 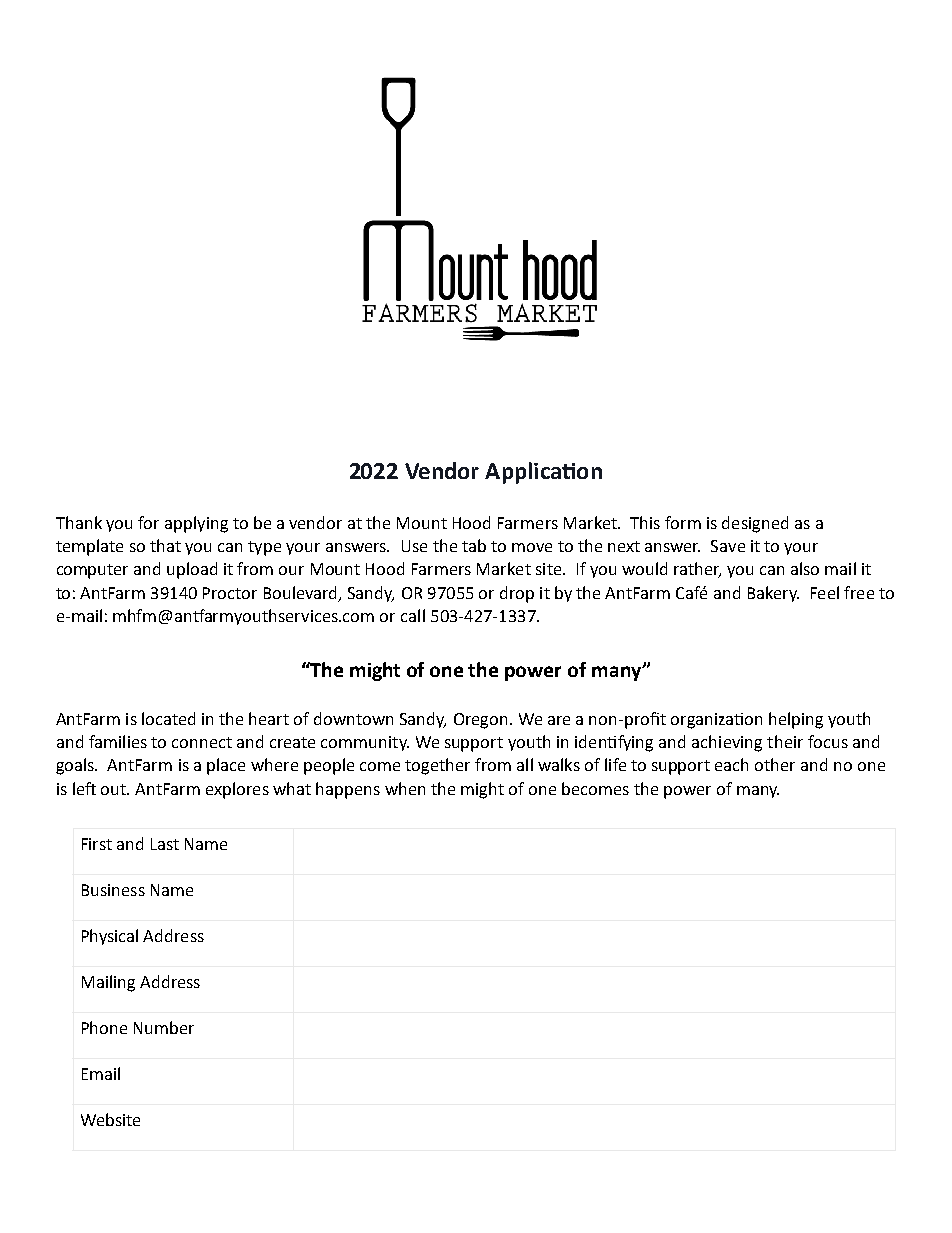 What do you see at coordinates (226, 766) in the screenshot?
I see `place` at bounding box center [226, 766].
